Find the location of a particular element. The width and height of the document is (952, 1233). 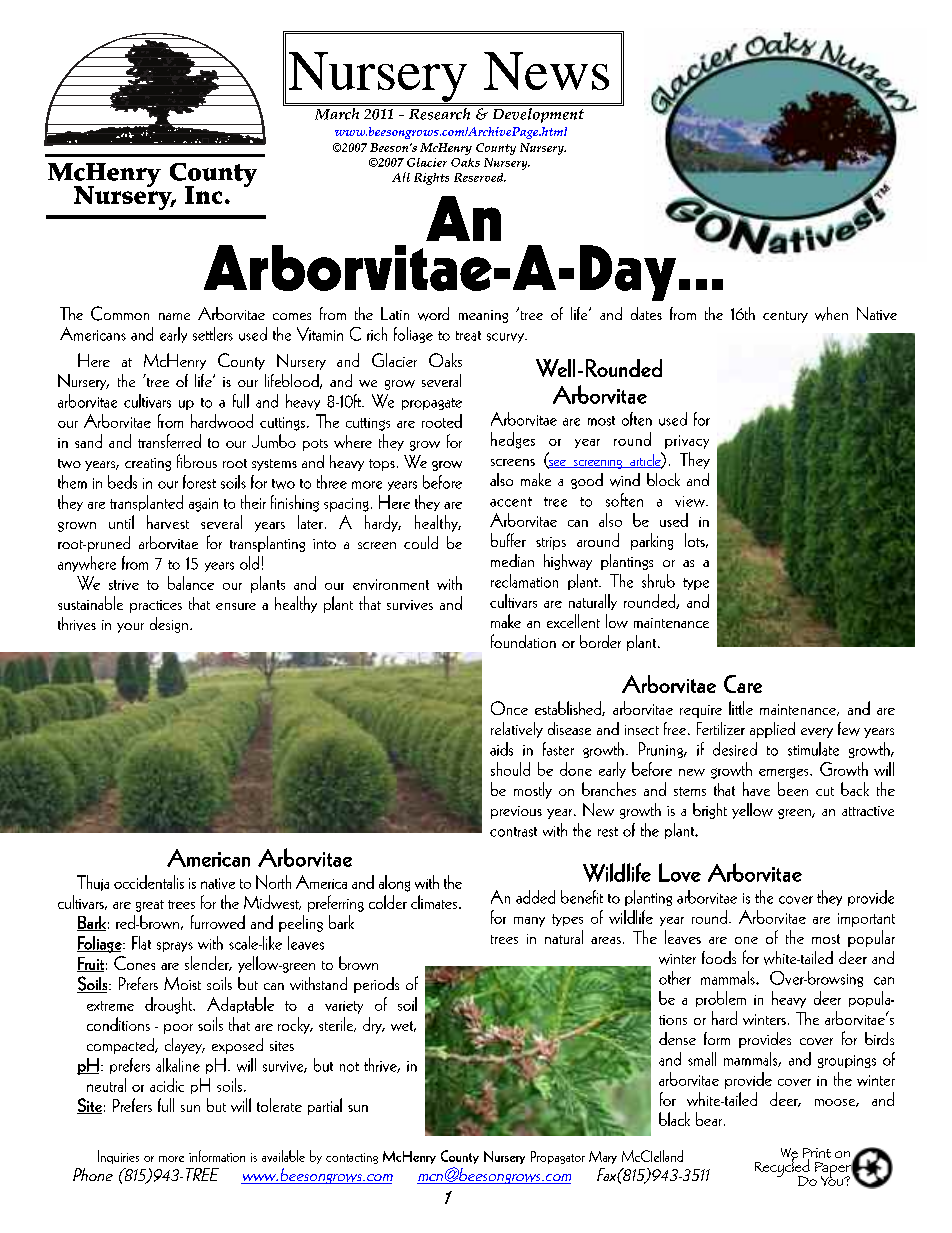

privacy is located at coordinates (687, 442).
